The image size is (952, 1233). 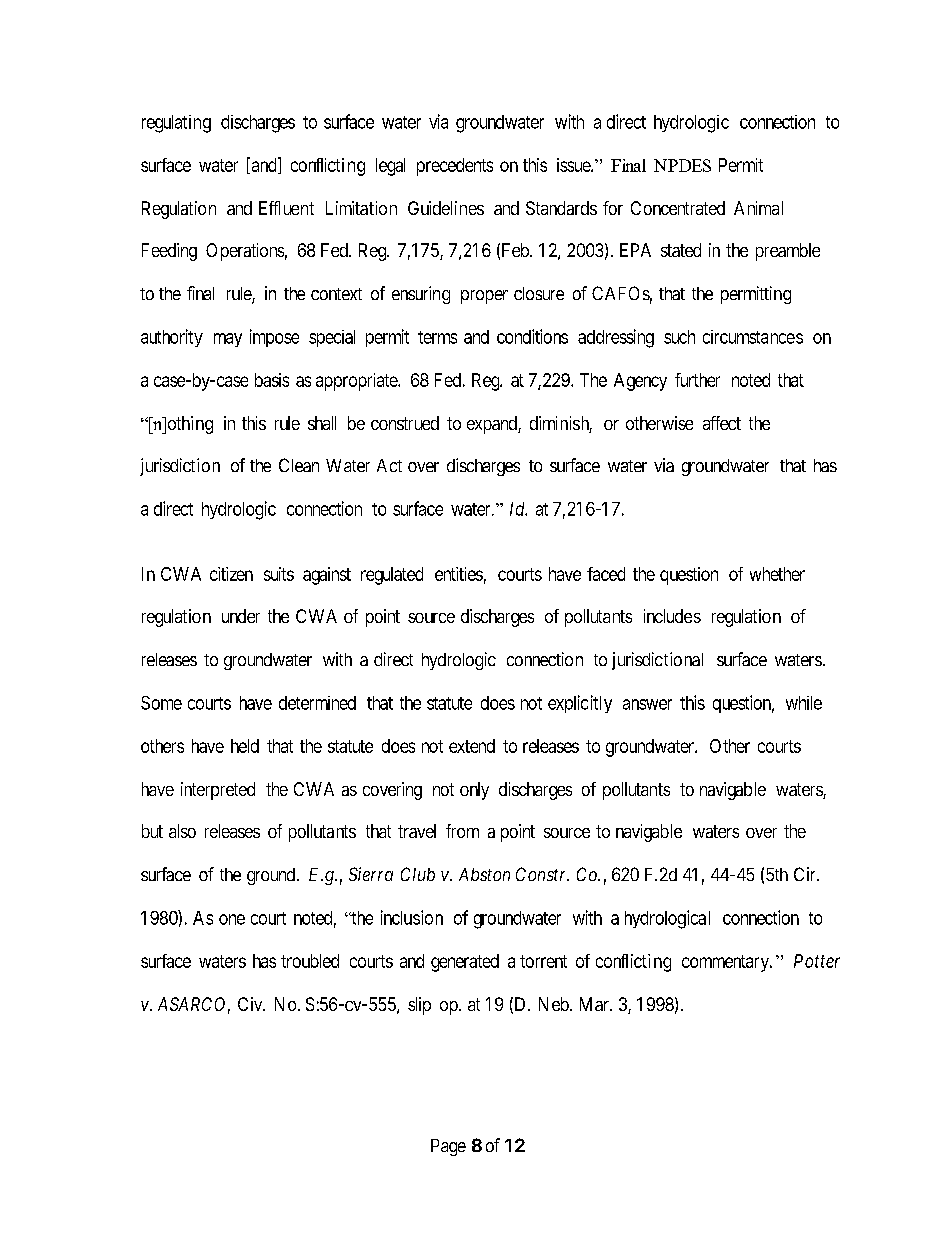 I want to click on affect, so click(x=722, y=423).
